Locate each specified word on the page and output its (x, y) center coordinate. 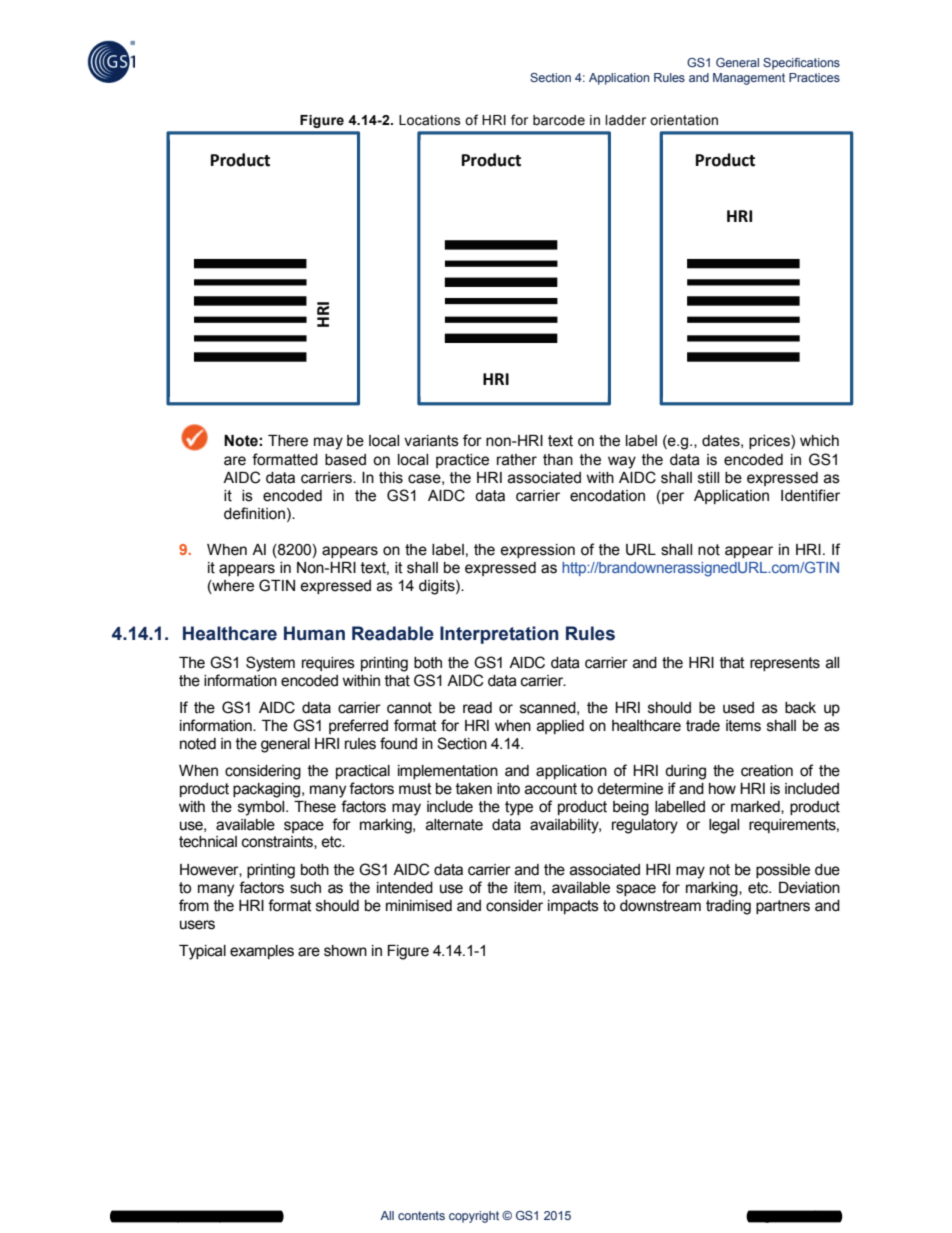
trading (728, 907)
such (305, 888)
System (270, 664)
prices (770, 442)
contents (421, 1215)
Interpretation (499, 635)
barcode (559, 120)
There (288, 441)
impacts (573, 907)
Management (749, 79)
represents (785, 664)
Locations (430, 120)
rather (517, 460)
